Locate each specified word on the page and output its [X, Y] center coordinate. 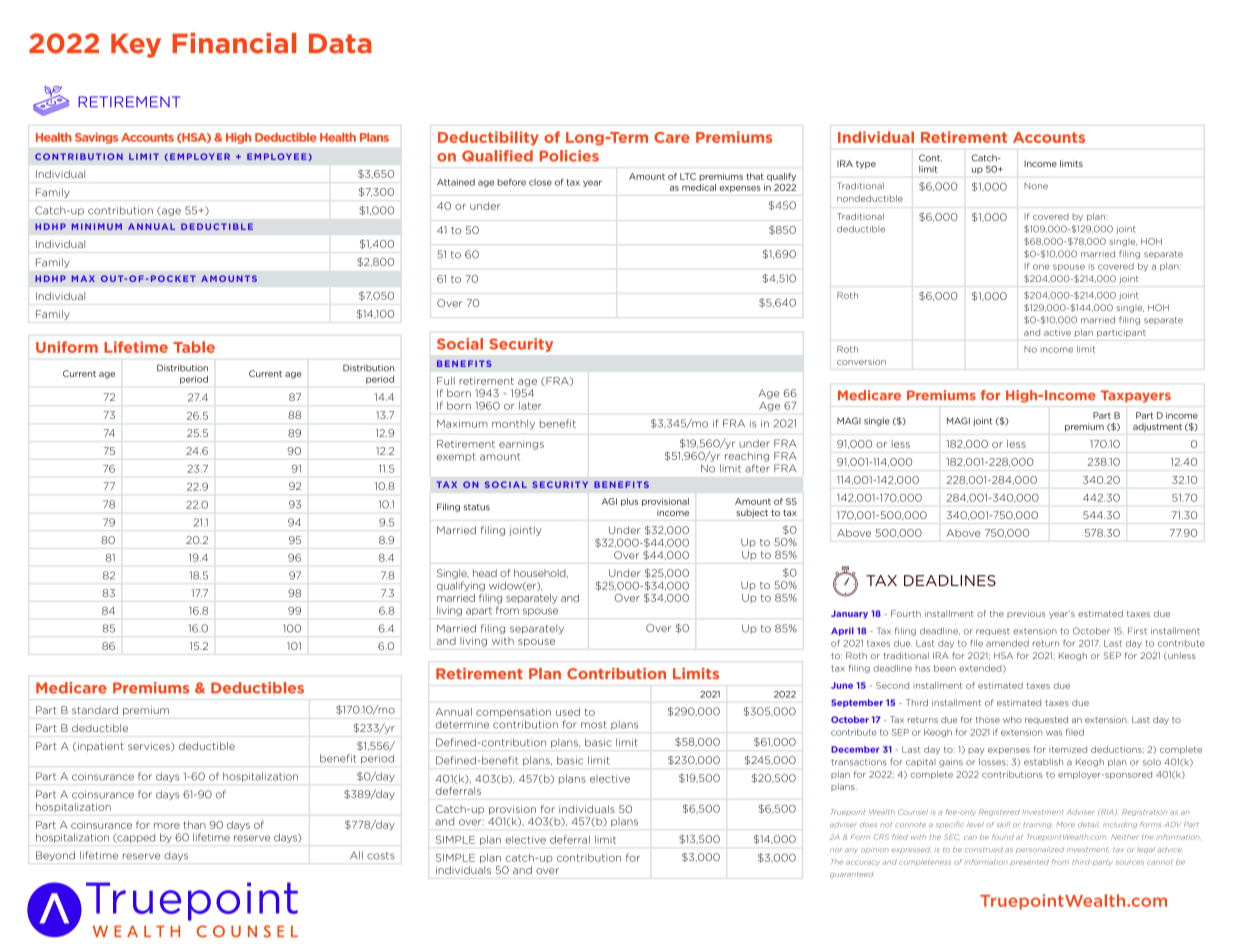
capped [135, 838]
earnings [521, 445]
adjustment [1157, 427]
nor [836, 850]
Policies [569, 156]
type [866, 165]
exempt [456, 457]
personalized [1040, 850]
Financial [234, 43]
